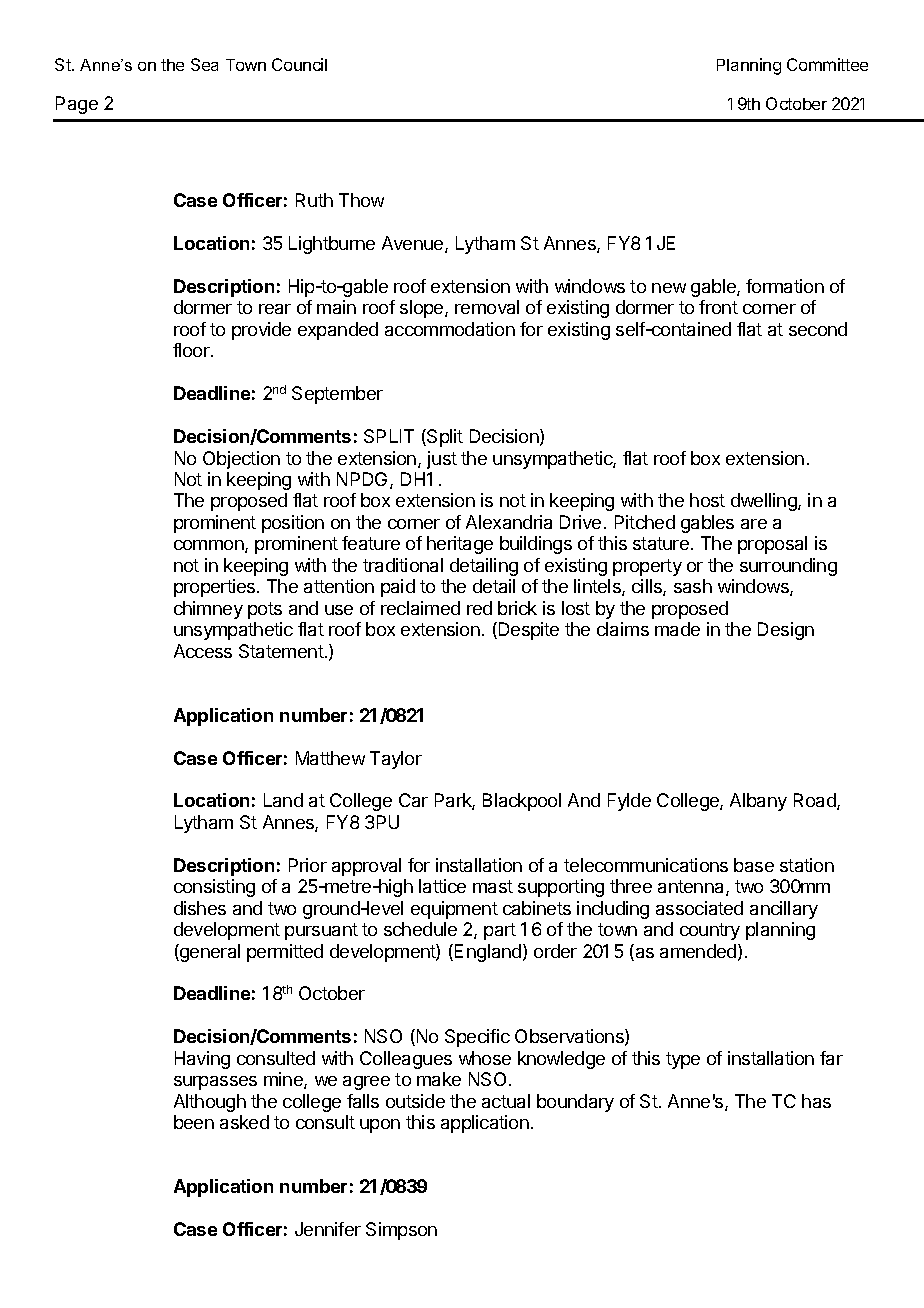  Describe the element at coordinates (479, 608) in the page. I see `red` at that location.
